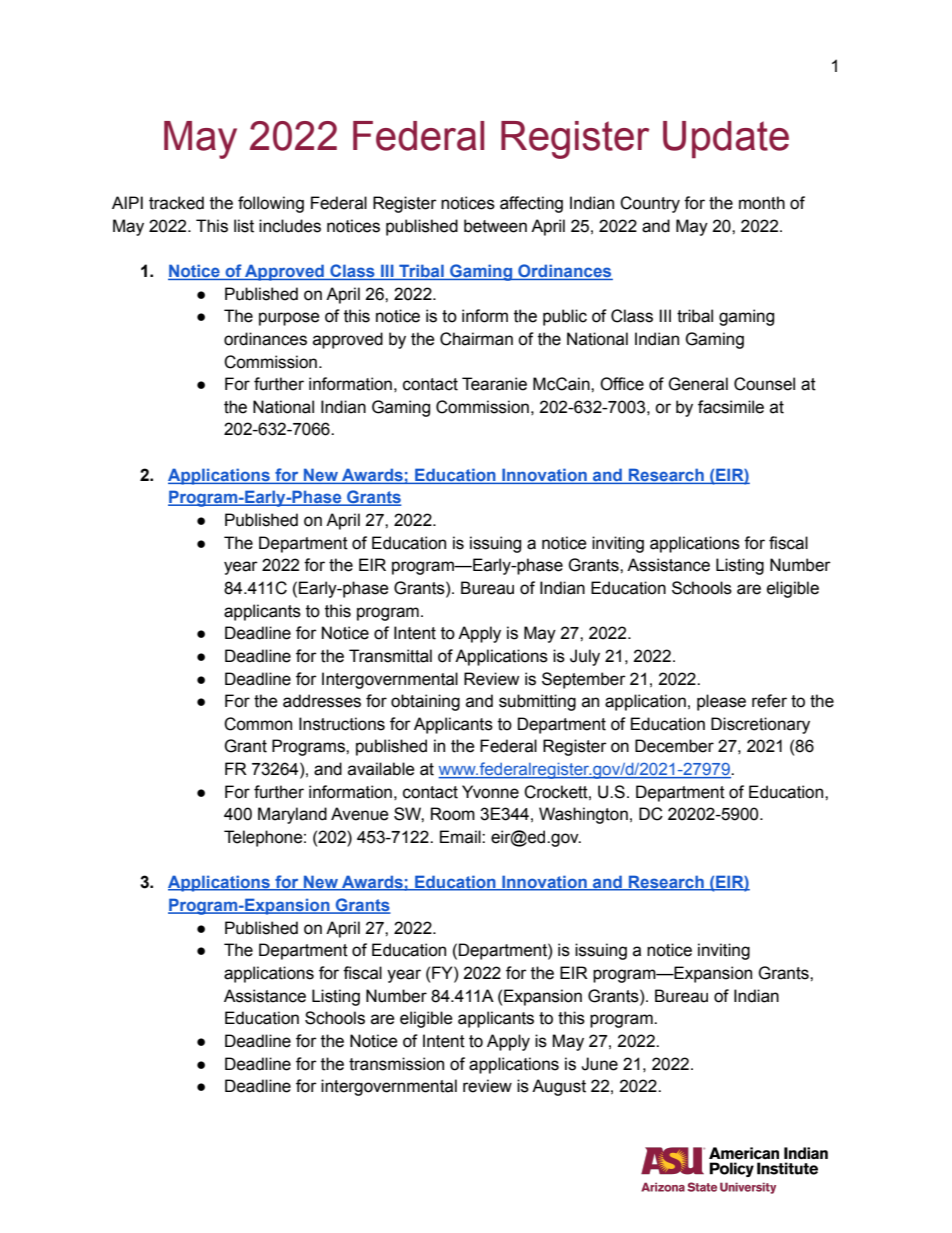 Image resolution: width=952 pixels, height=1233 pixels. Describe the element at coordinates (396, 1064) in the screenshot. I see `transmission` at that location.
